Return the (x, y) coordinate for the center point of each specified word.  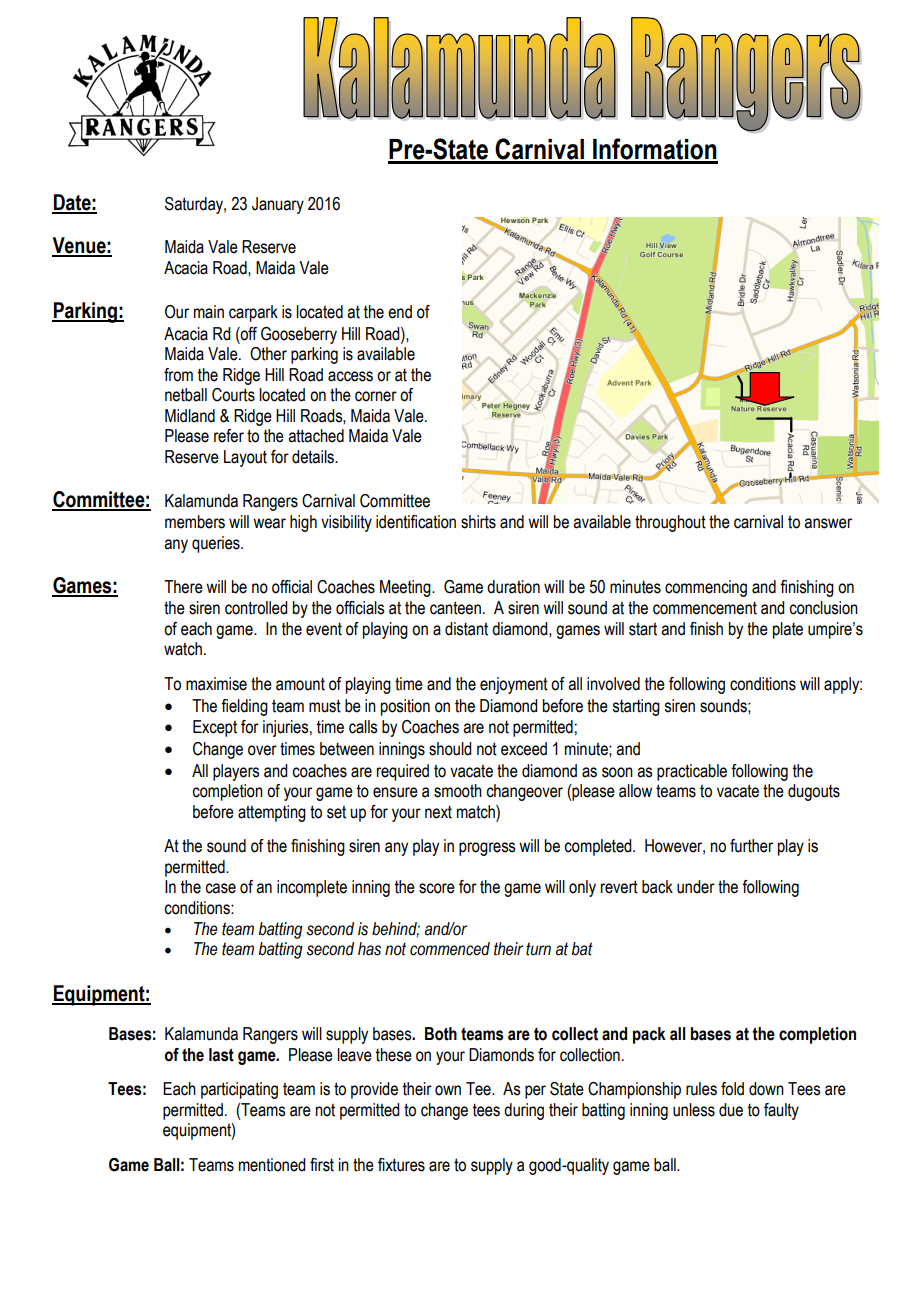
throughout (670, 523)
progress (487, 849)
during (524, 1111)
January (278, 205)
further (751, 846)
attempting (272, 813)
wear (269, 523)
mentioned (272, 1165)
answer (828, 523)
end (400, 312)
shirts (478, 522)
